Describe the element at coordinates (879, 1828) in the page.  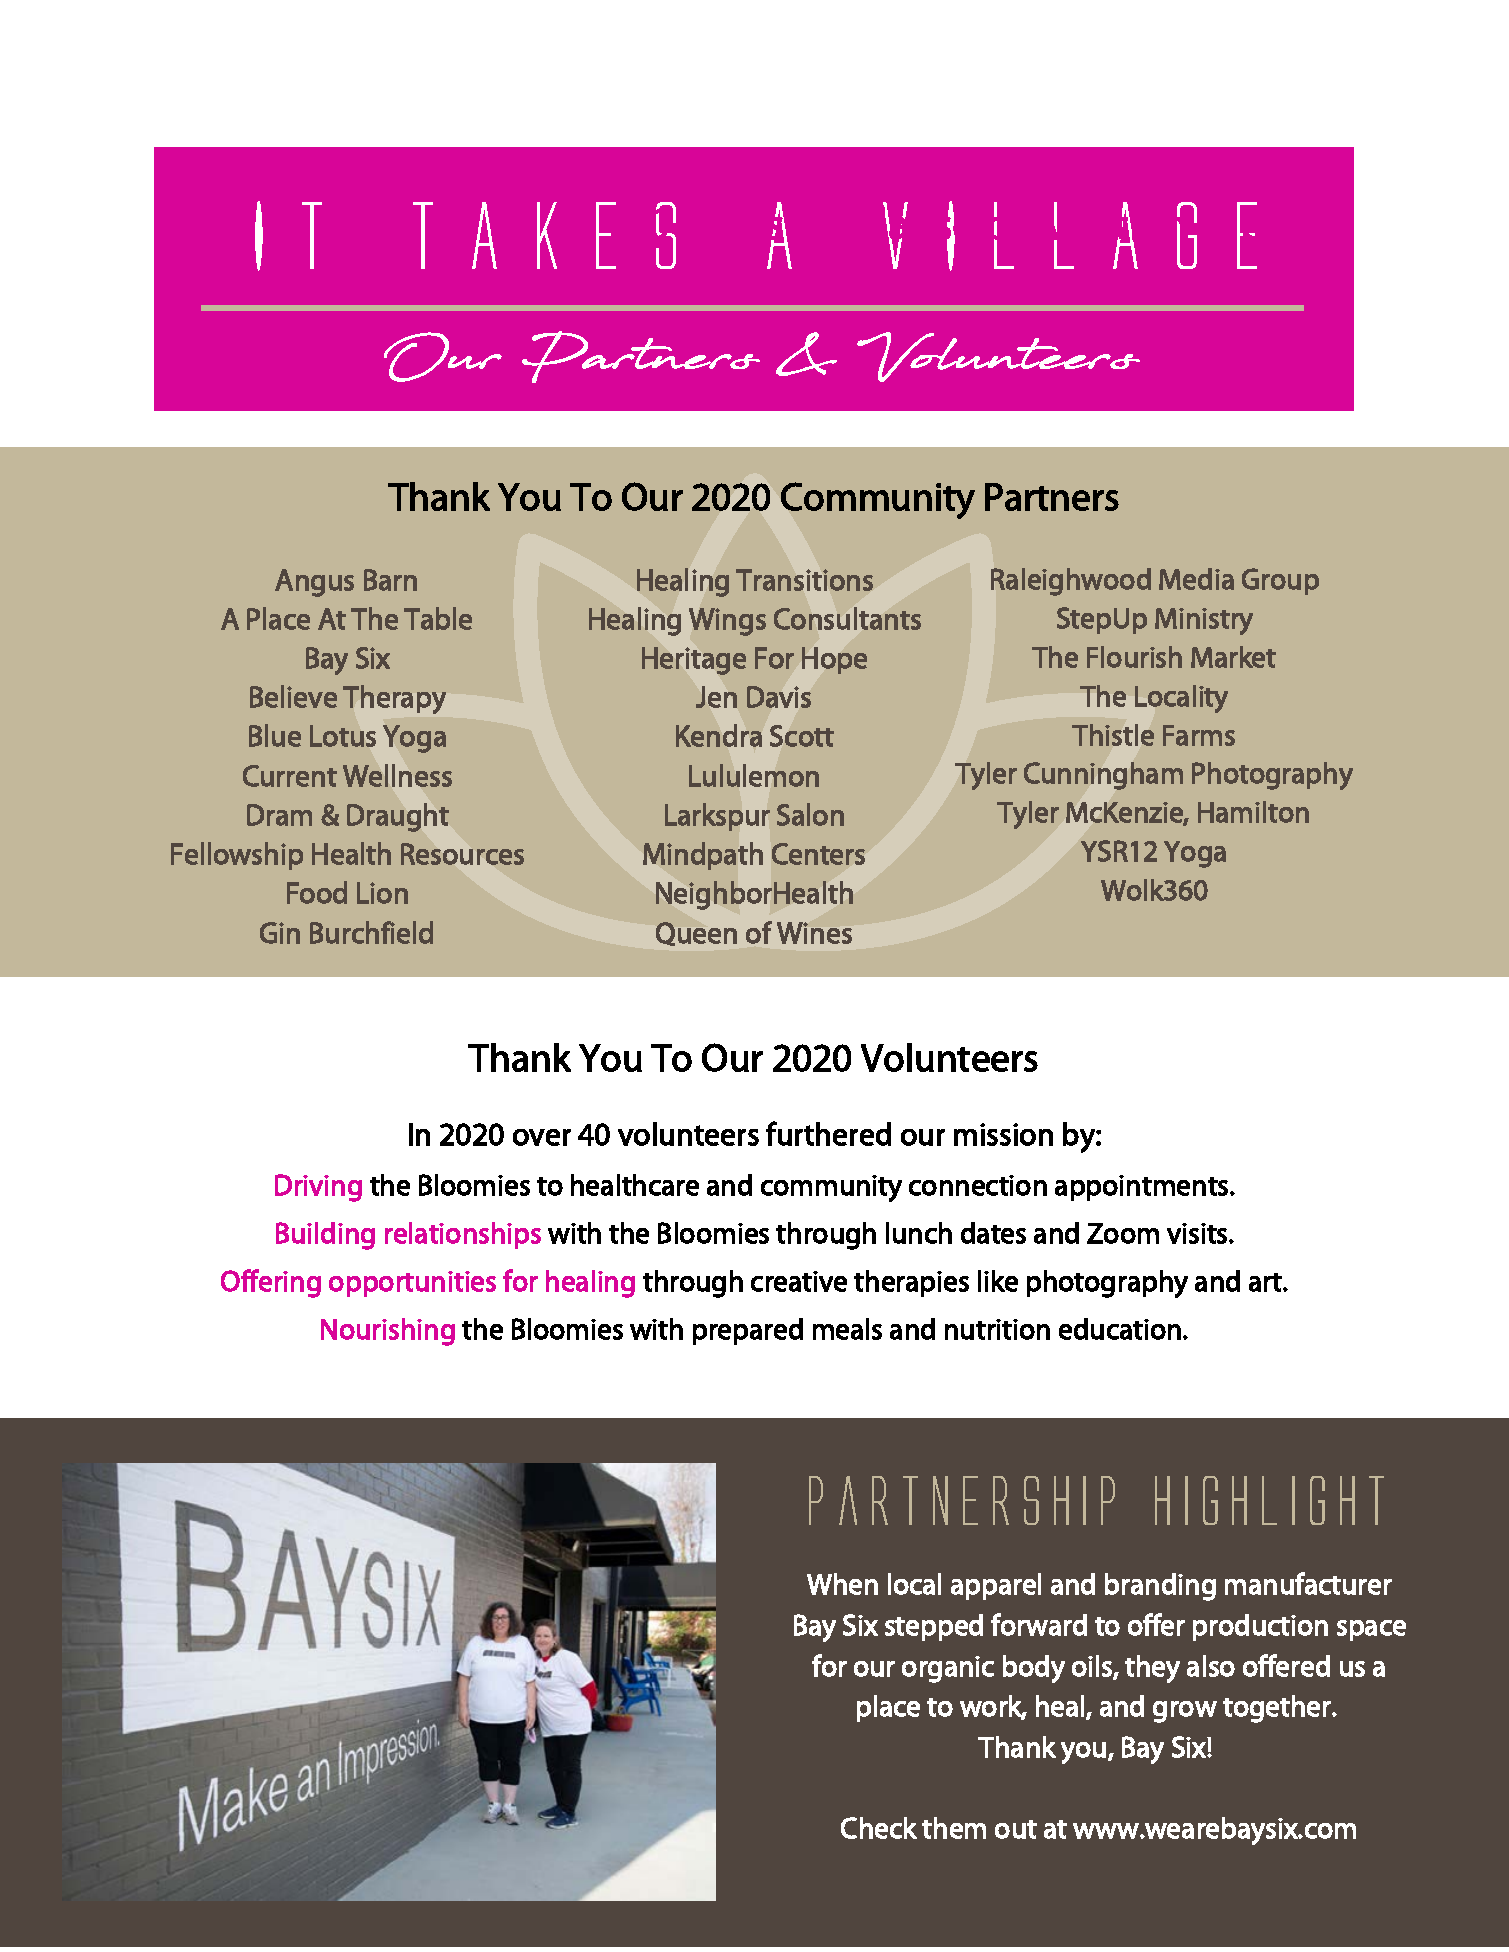
I see `Check` at that location.
